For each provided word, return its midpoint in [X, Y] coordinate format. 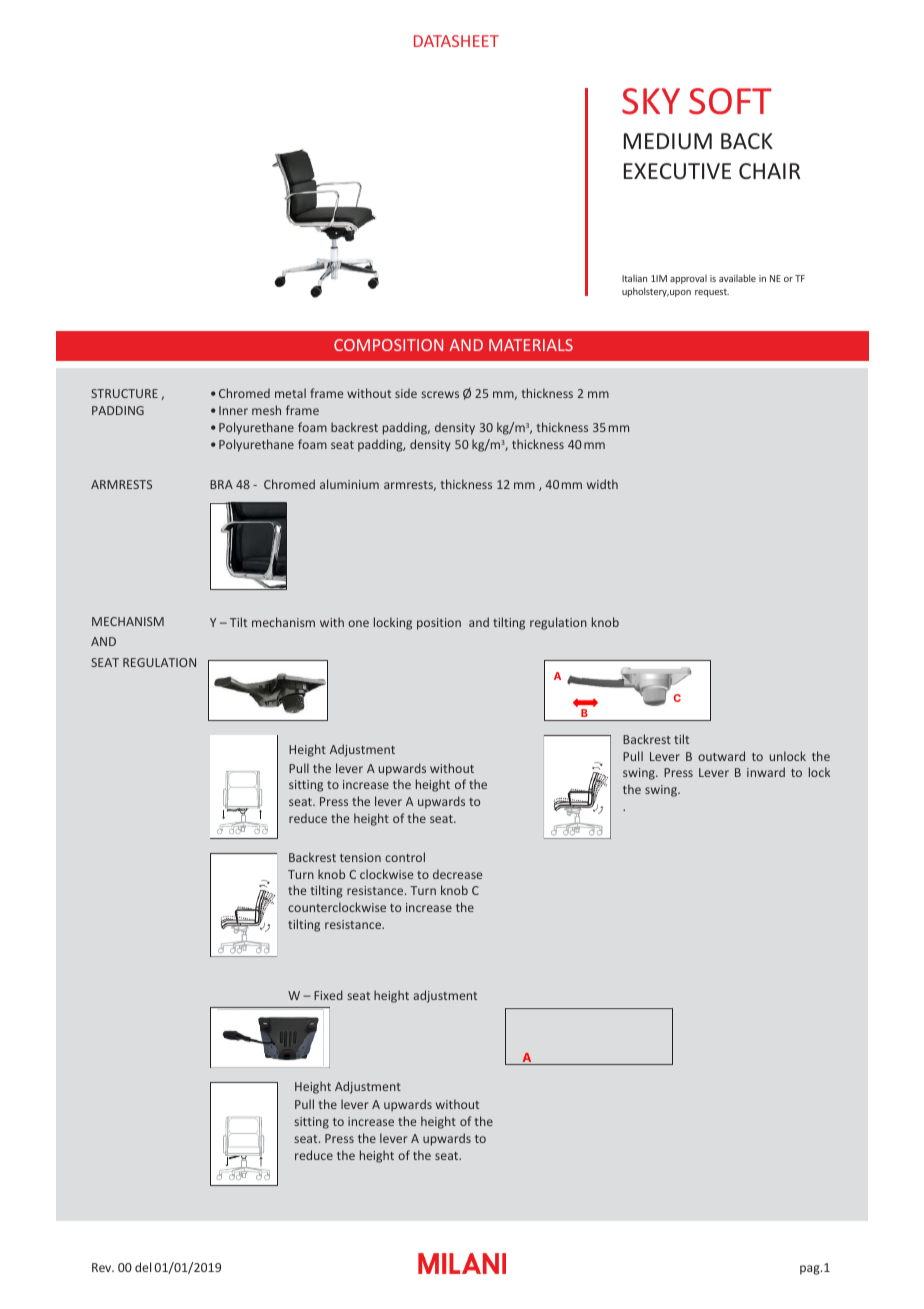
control [405, 857]
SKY [651, 101]
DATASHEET [456, 41]
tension [360, 857]
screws [440, 394]
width [602, 484]
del [143, 1267]
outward [721, 756]
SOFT [730, 101]
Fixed [328, 995]
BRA [221, 484]
